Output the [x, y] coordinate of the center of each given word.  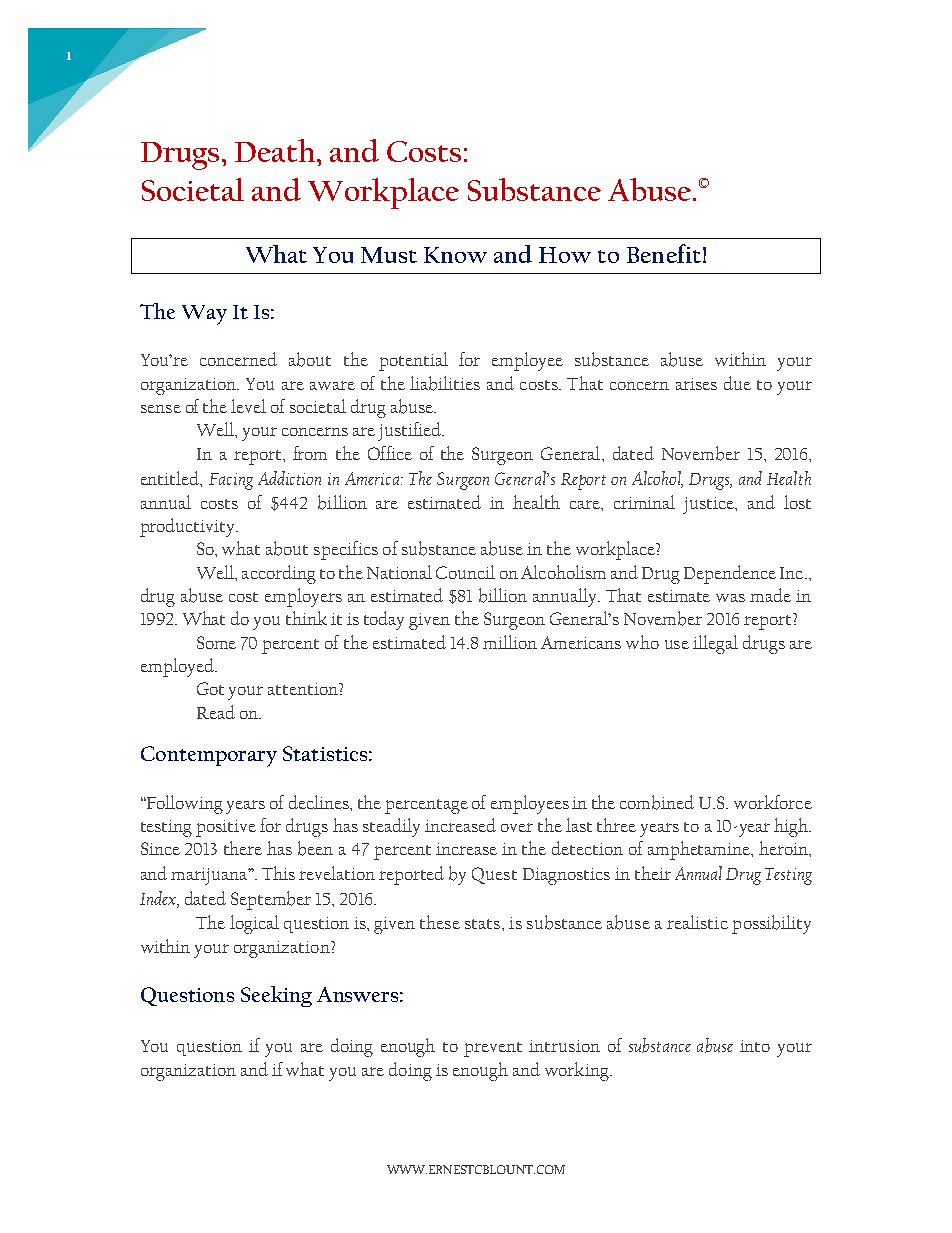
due [737, 383]
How [565, 255]
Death [275, 150]
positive [226, 828]
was [730, 598]
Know [455, 255]
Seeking [276, 996]
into [755, 1046]
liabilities [445, 383]
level [248, 406]
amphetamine [700, 850]
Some [216, 642]
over [517, 827]
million [510, 642]
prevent [493, 1049]
